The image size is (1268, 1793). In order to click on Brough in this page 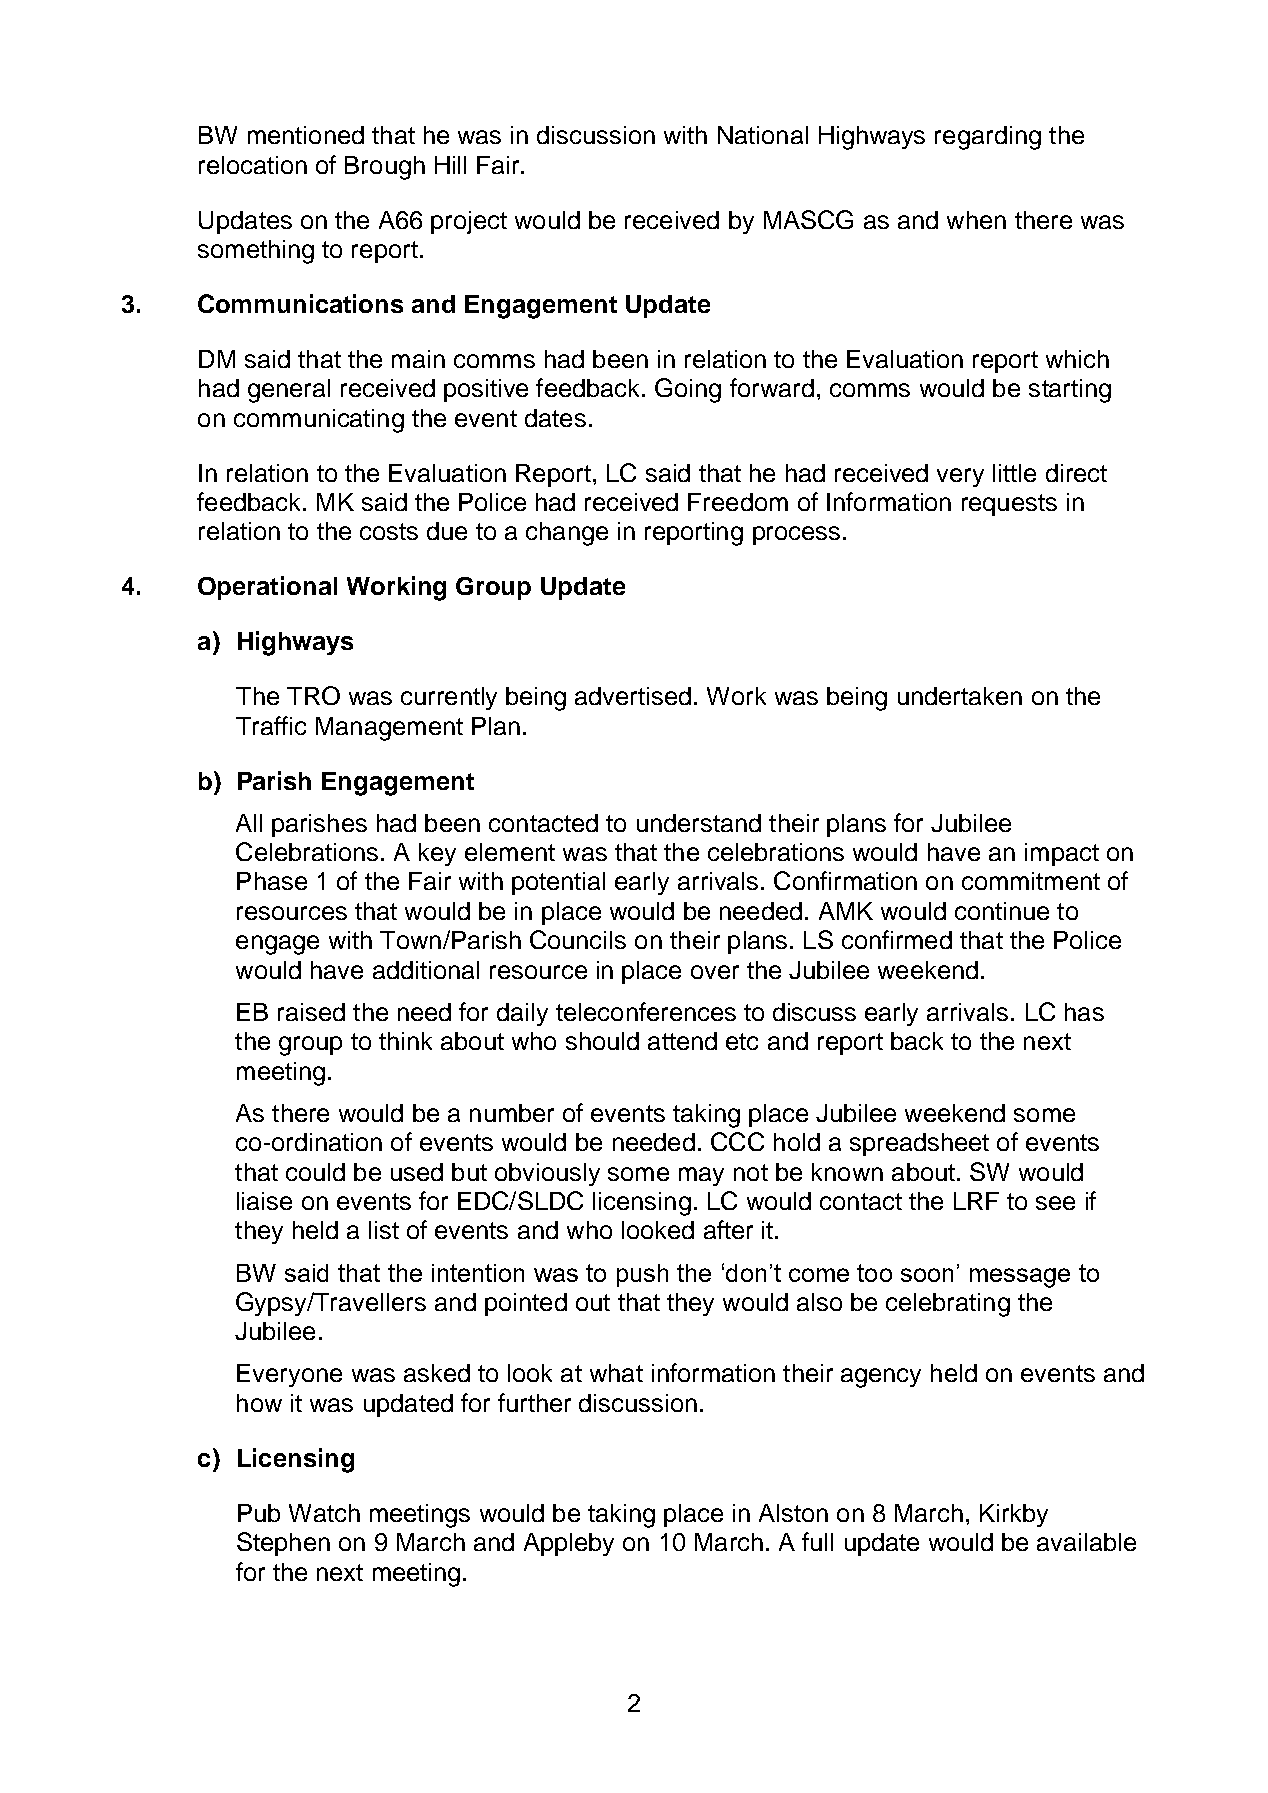, I will do `click(385, 168)`.
